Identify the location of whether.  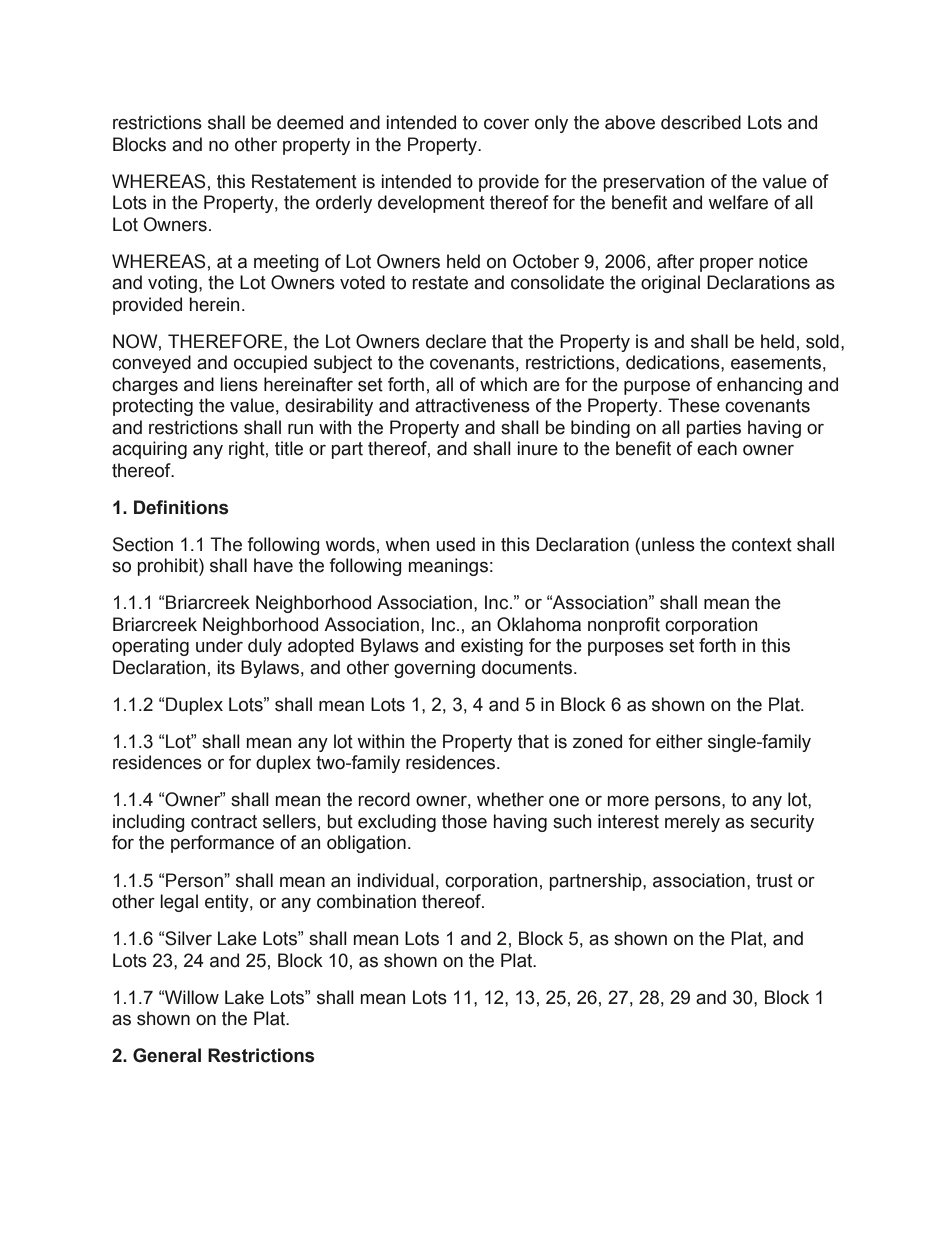
(510, 799).
